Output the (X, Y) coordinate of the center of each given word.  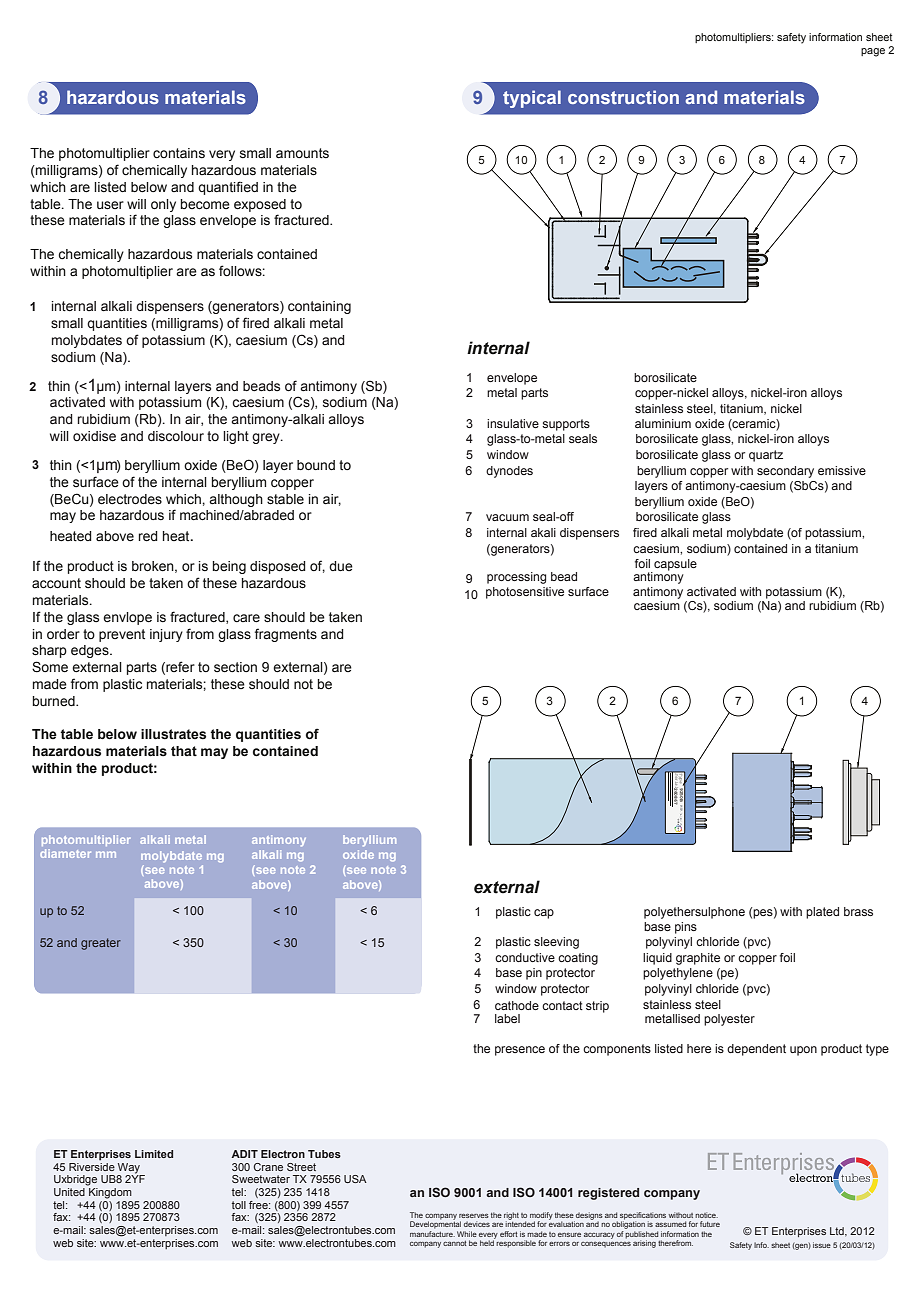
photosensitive (525, 593)
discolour (176, 436)
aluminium (663, 423)
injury (166, 635)
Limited (154, 1154)
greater (101, 944)
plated (822, 913)
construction (623, 97)
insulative (513, 423)
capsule (675, 565)
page (873, 52)
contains (179, 153)
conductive (525, 957)
